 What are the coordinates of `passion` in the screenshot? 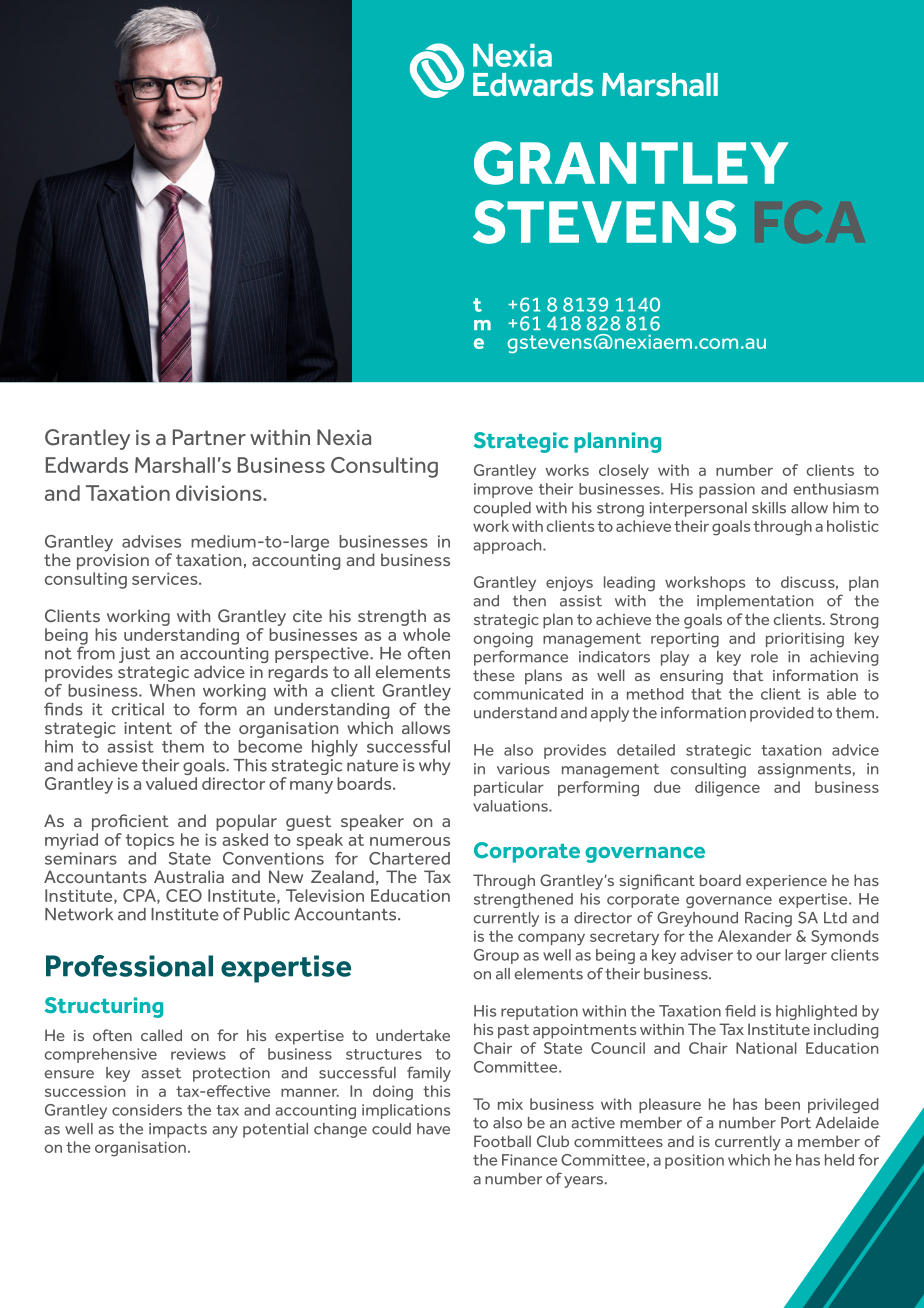 It's located at (727, 490).
